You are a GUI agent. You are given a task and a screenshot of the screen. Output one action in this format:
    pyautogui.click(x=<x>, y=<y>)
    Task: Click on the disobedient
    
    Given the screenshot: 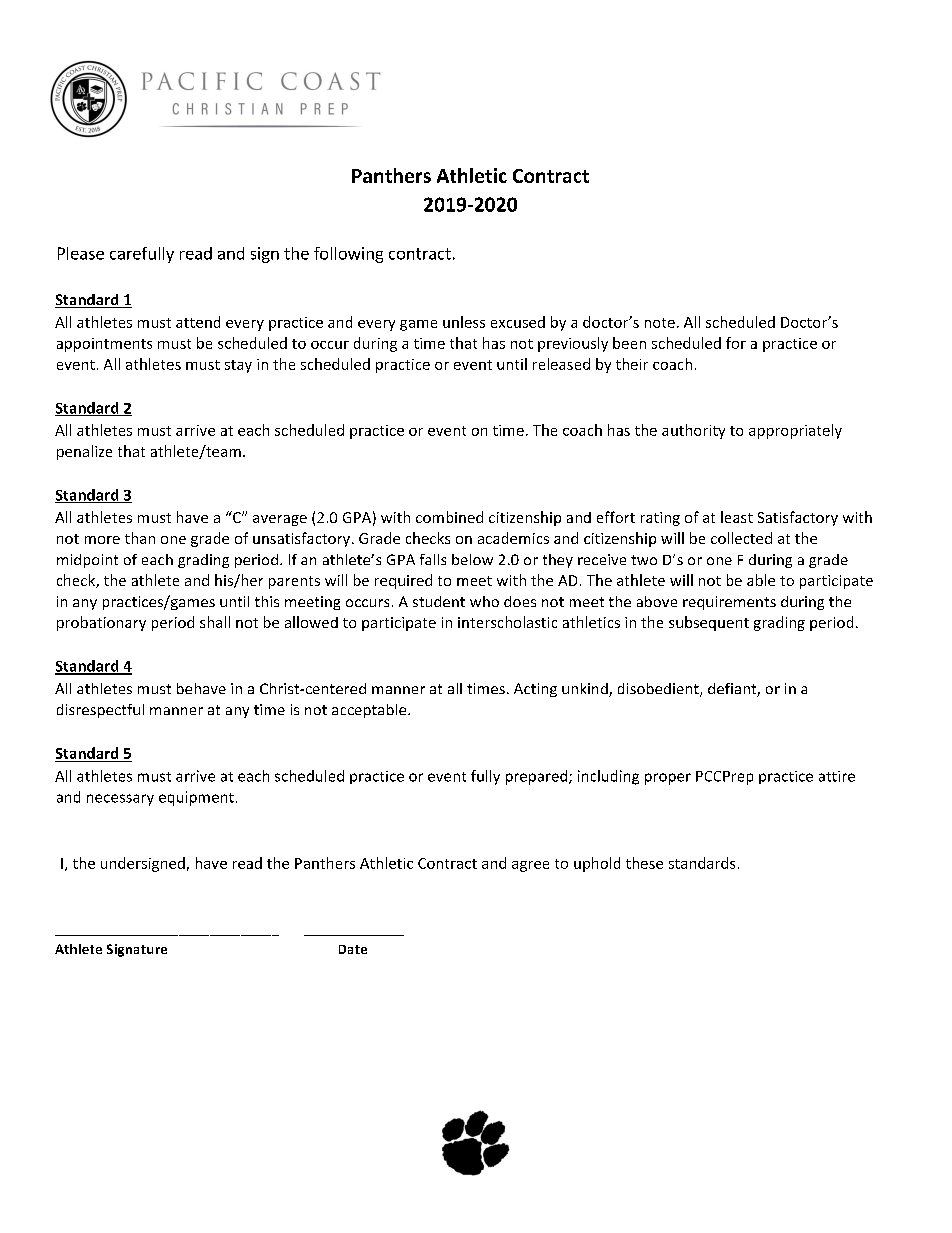 What is the action you would take?
    pyautogui.click(x=659, y=690)
